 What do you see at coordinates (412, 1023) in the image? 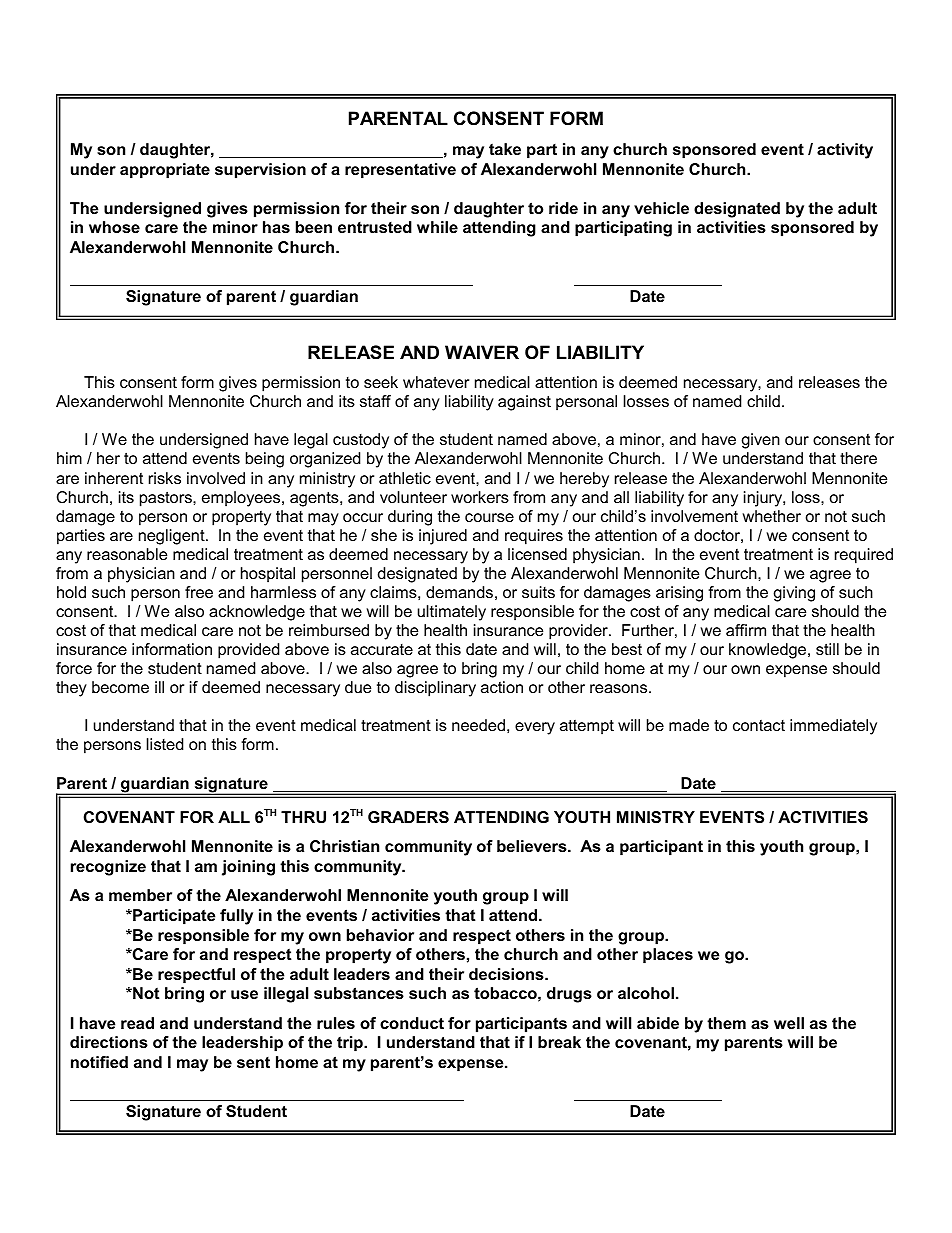
I see `conduct` at bounding box center [412, 1023].
